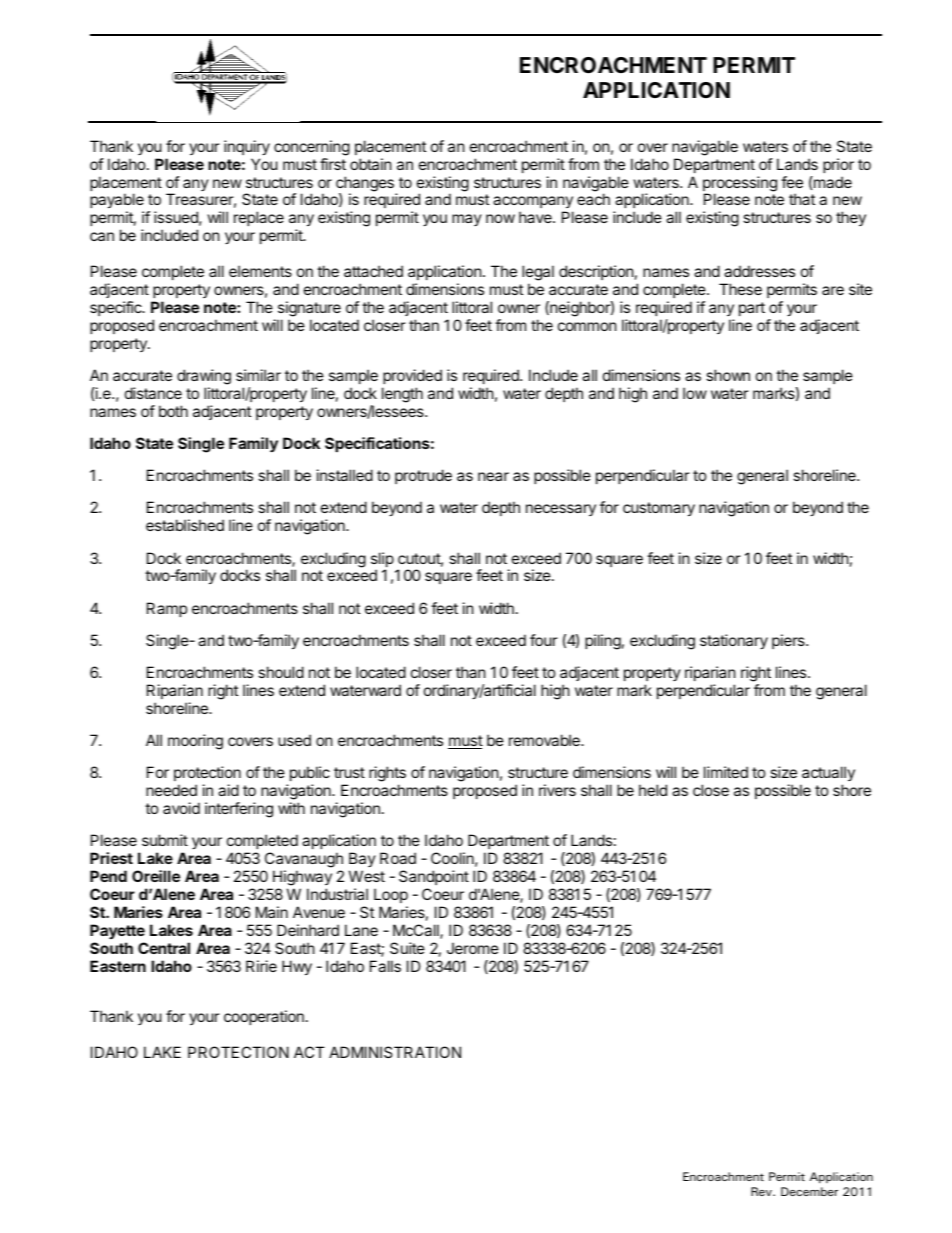  What do you see at coordinates (789, 641) in the document?
I see `piers` at bounding box center [789, 641].
